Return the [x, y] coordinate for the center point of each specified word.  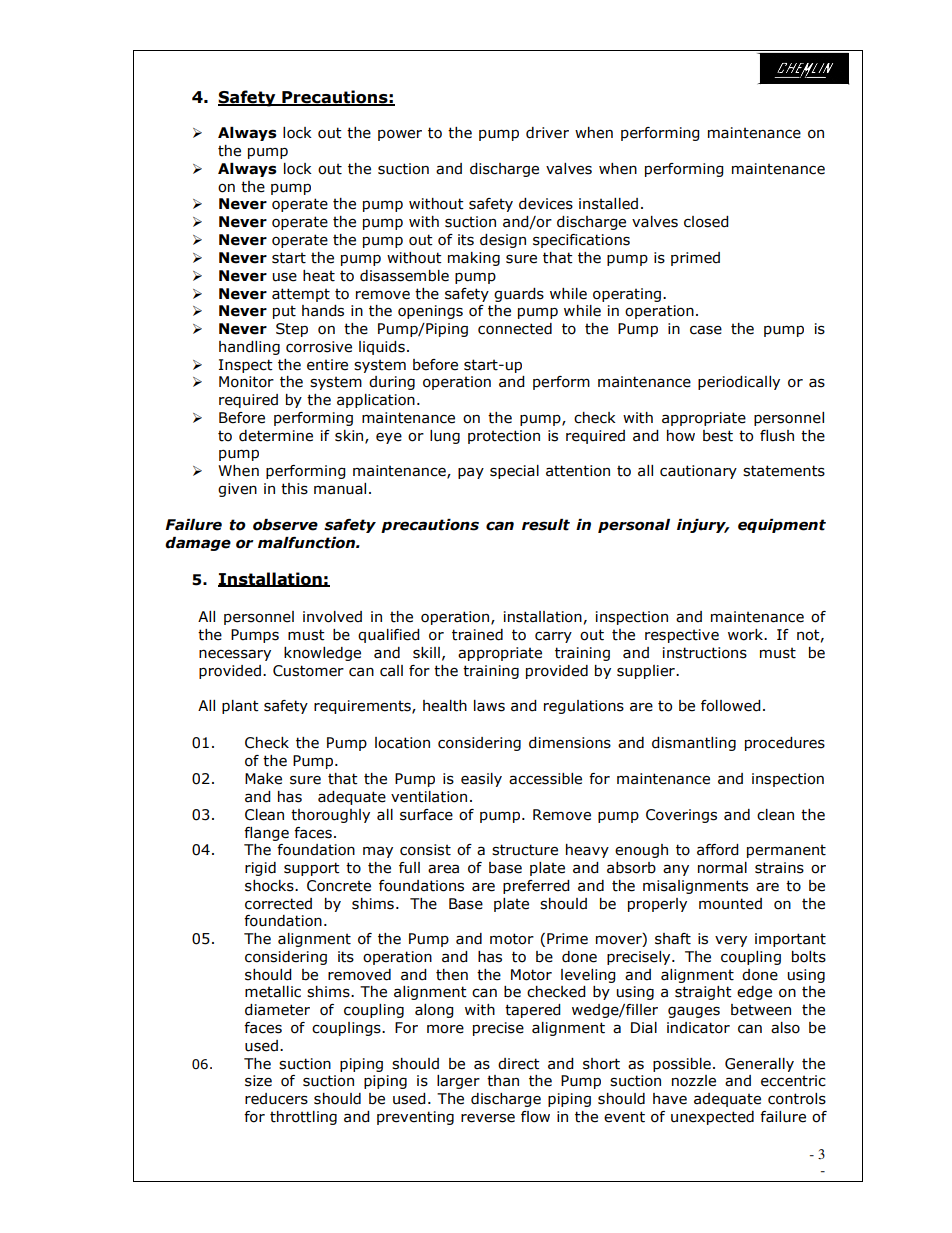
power [400, 135]
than [503, 1081]
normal [722, 868]
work [747, 635]
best [718, 436]
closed [706, 222]
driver [547, 133]
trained [477, 635]
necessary [235, 655]
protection [504, 437]
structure [525, 850]
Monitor [246, 382]
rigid [260, 869]
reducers [276, 1099]
